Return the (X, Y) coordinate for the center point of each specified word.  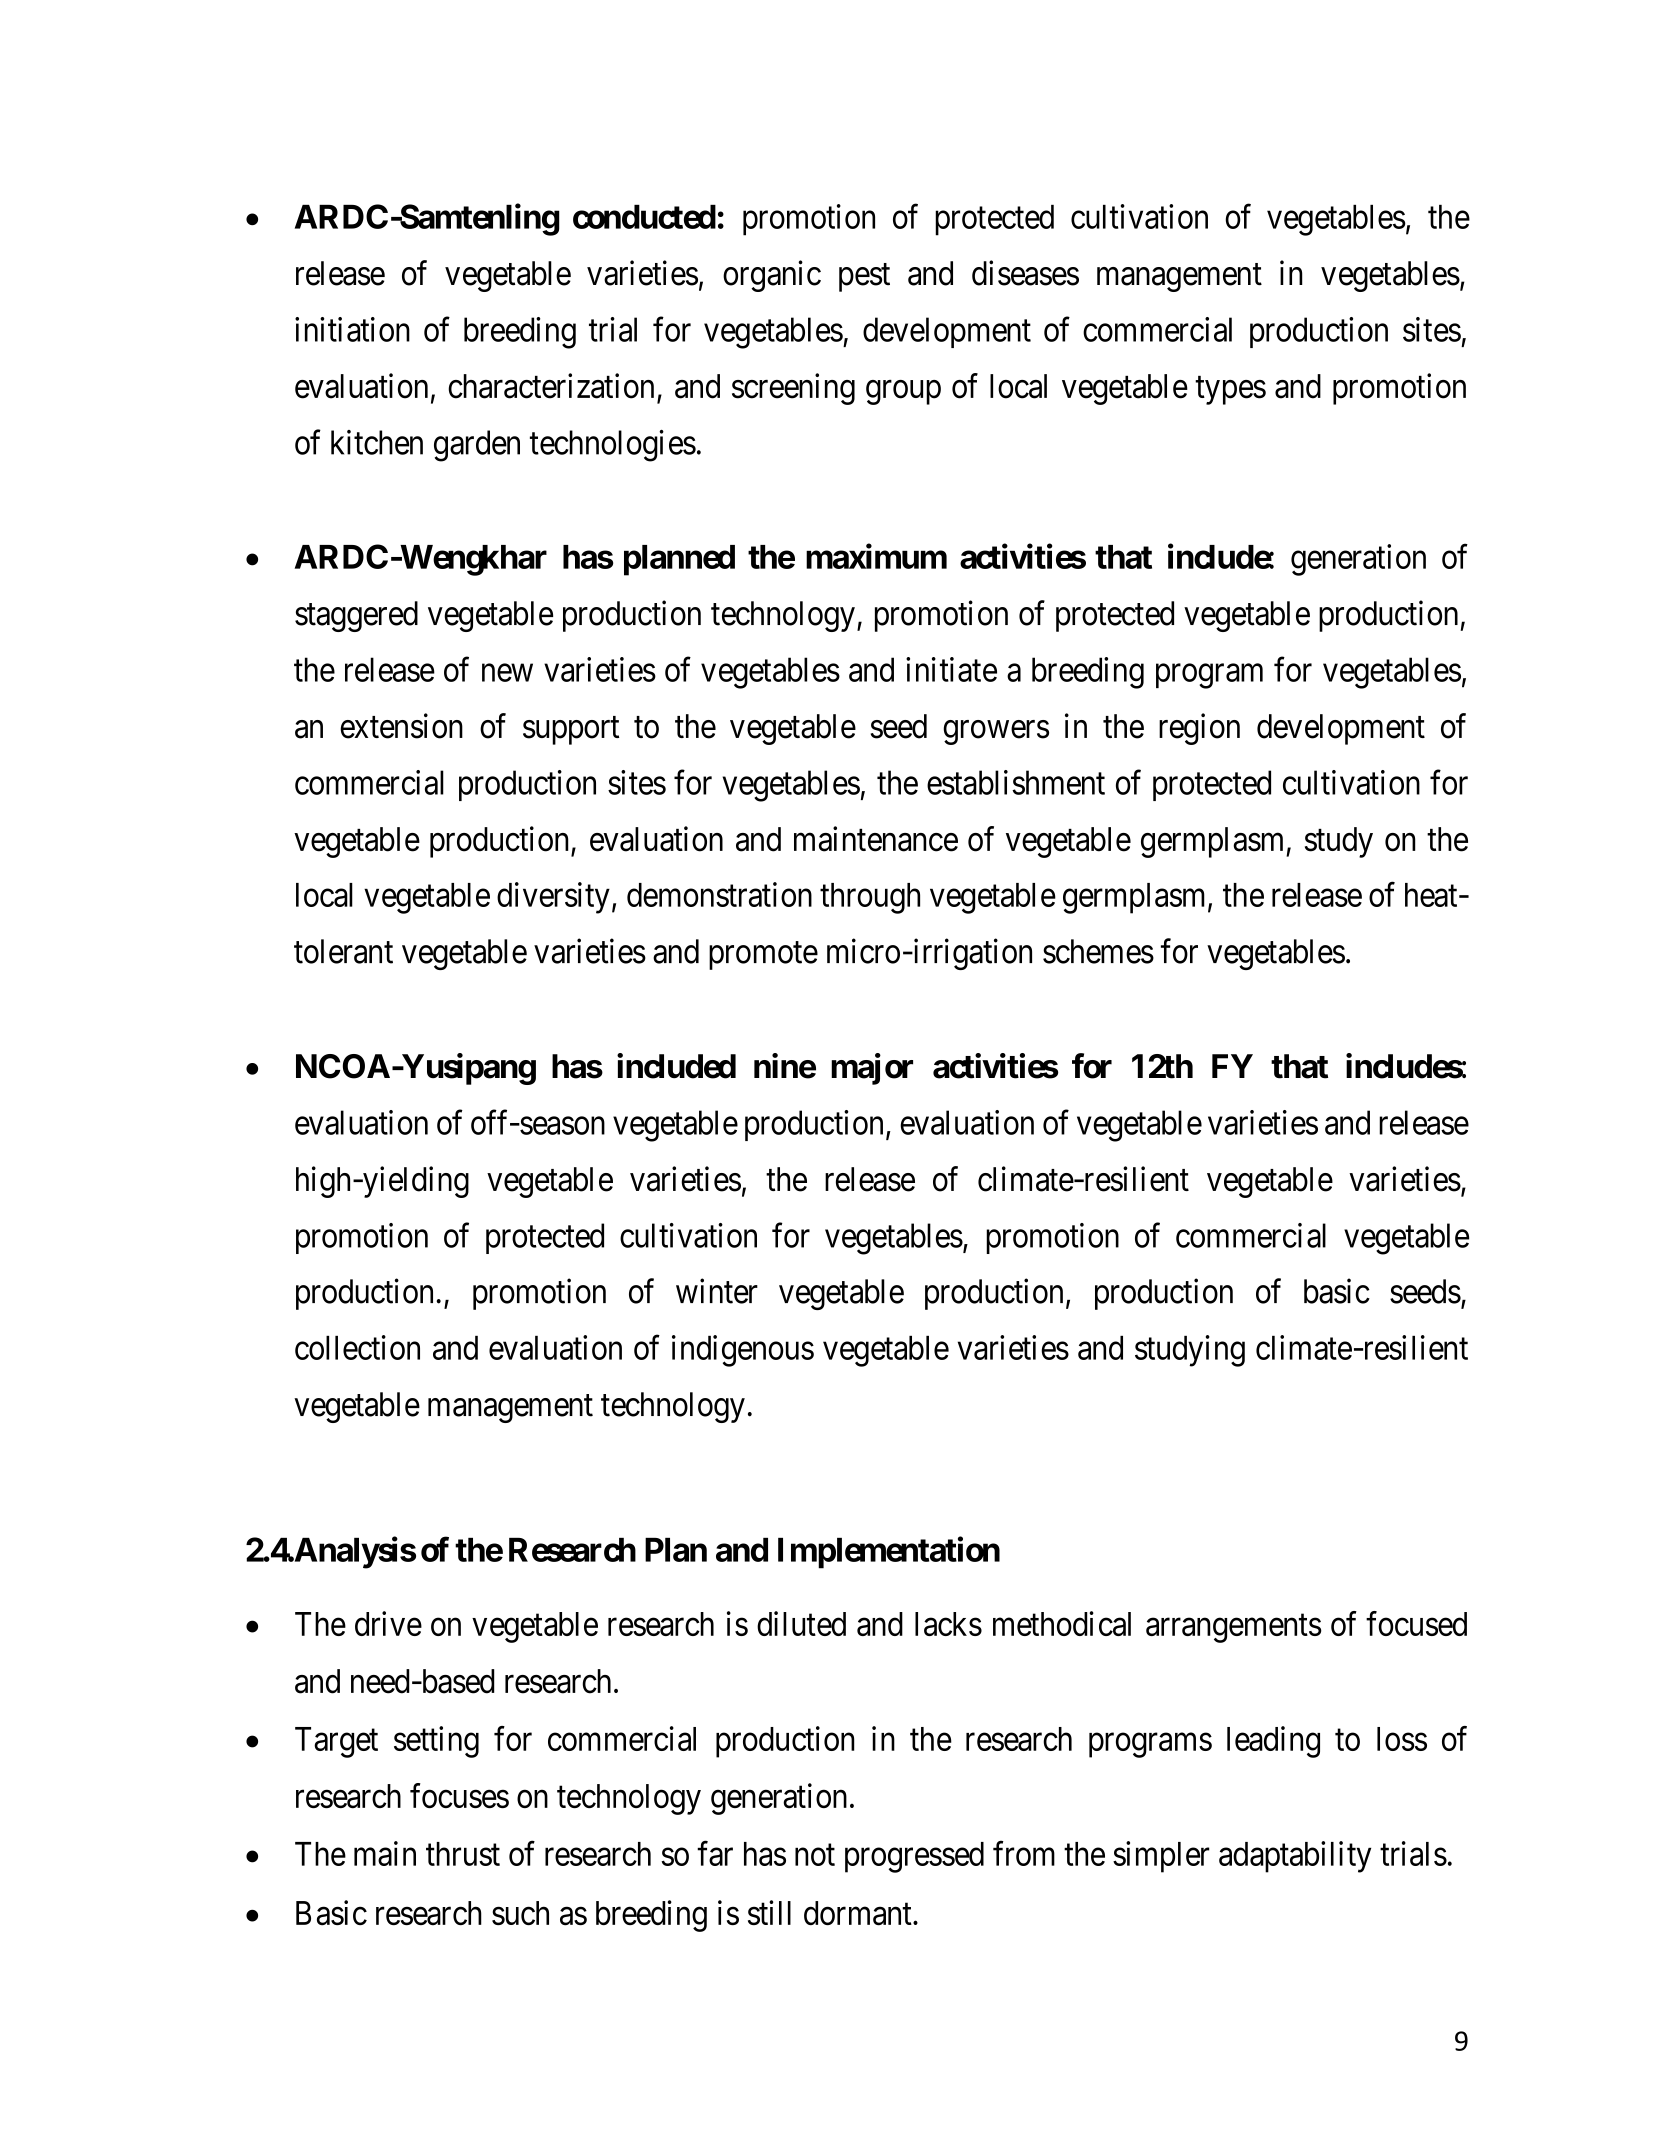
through (870, 898)
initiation (352, 329)
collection (357, 1347)
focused (1416, 1623)
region (1199, 729)
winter (717, 1291)
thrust (463, 1854)
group (903, 392)
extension (401, 726)
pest (864, 278)
